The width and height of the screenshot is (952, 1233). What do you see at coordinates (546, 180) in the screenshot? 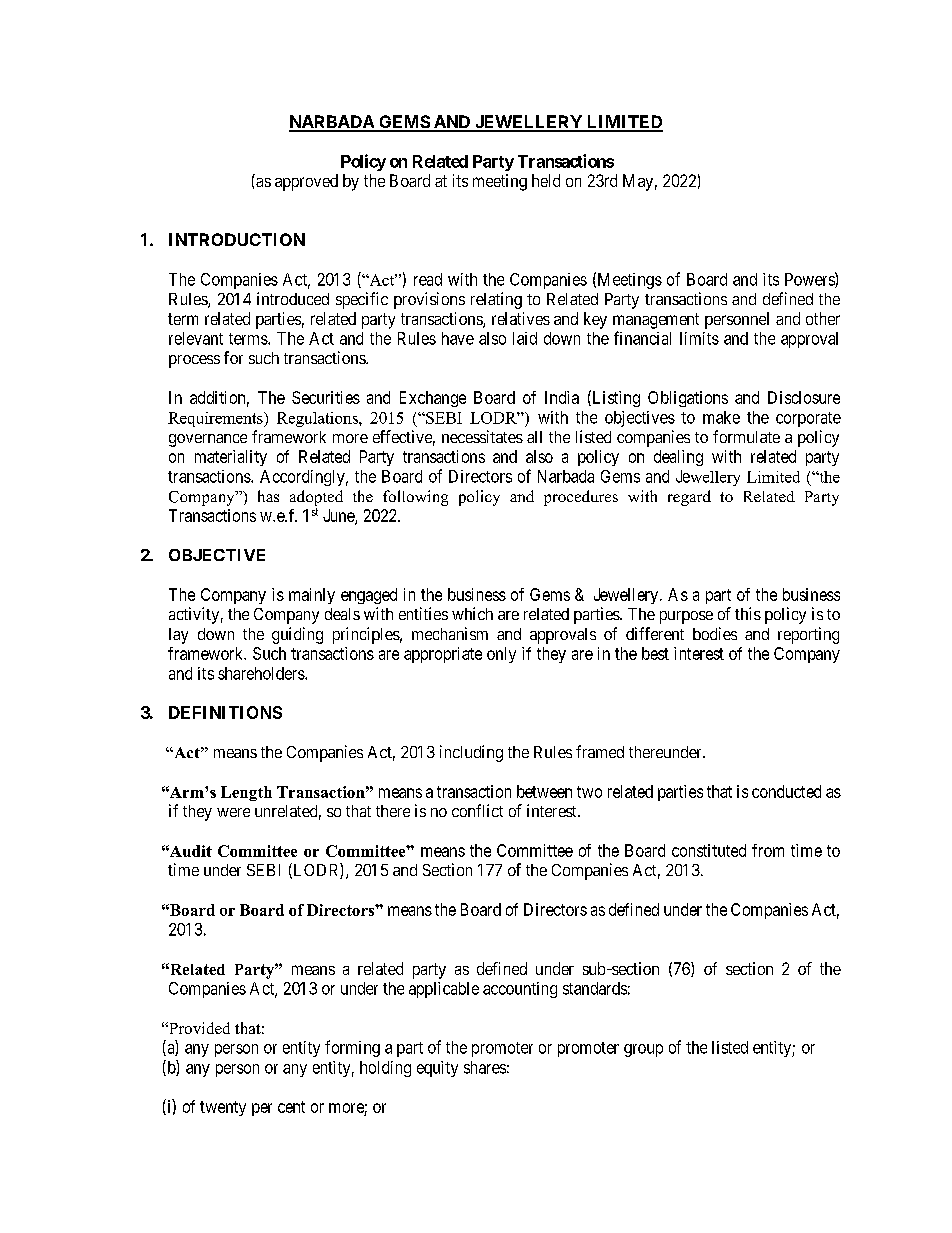
I see `held` at bounding box center [546, 180].
